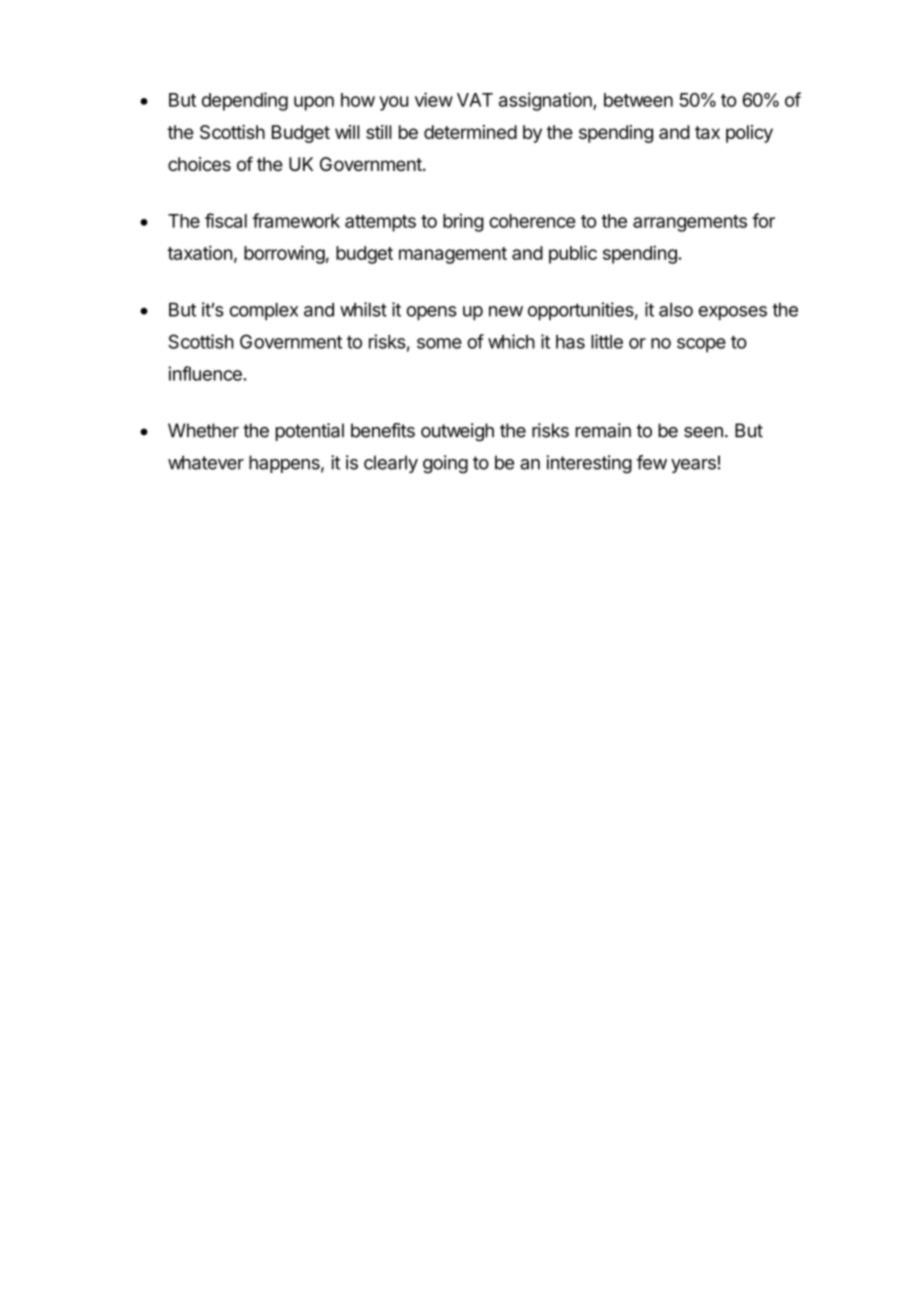 Image resolution: width=924 pixels, height=1308 pixels. What do you see at coordinates (205, 373) in the image?
I see `influence` at bounding box center [205, 373].
